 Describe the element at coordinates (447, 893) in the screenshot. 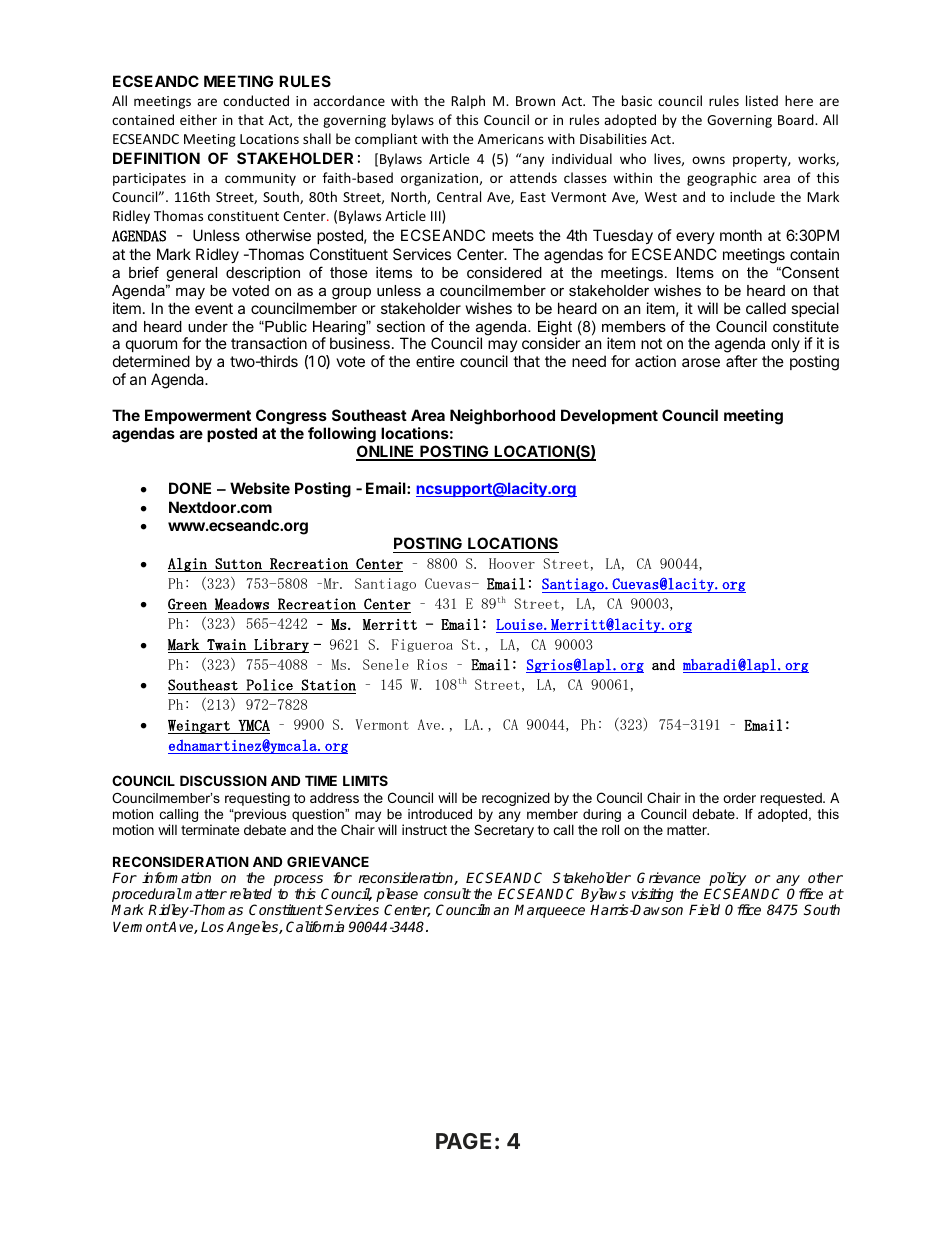

I see `consult` at that location.
